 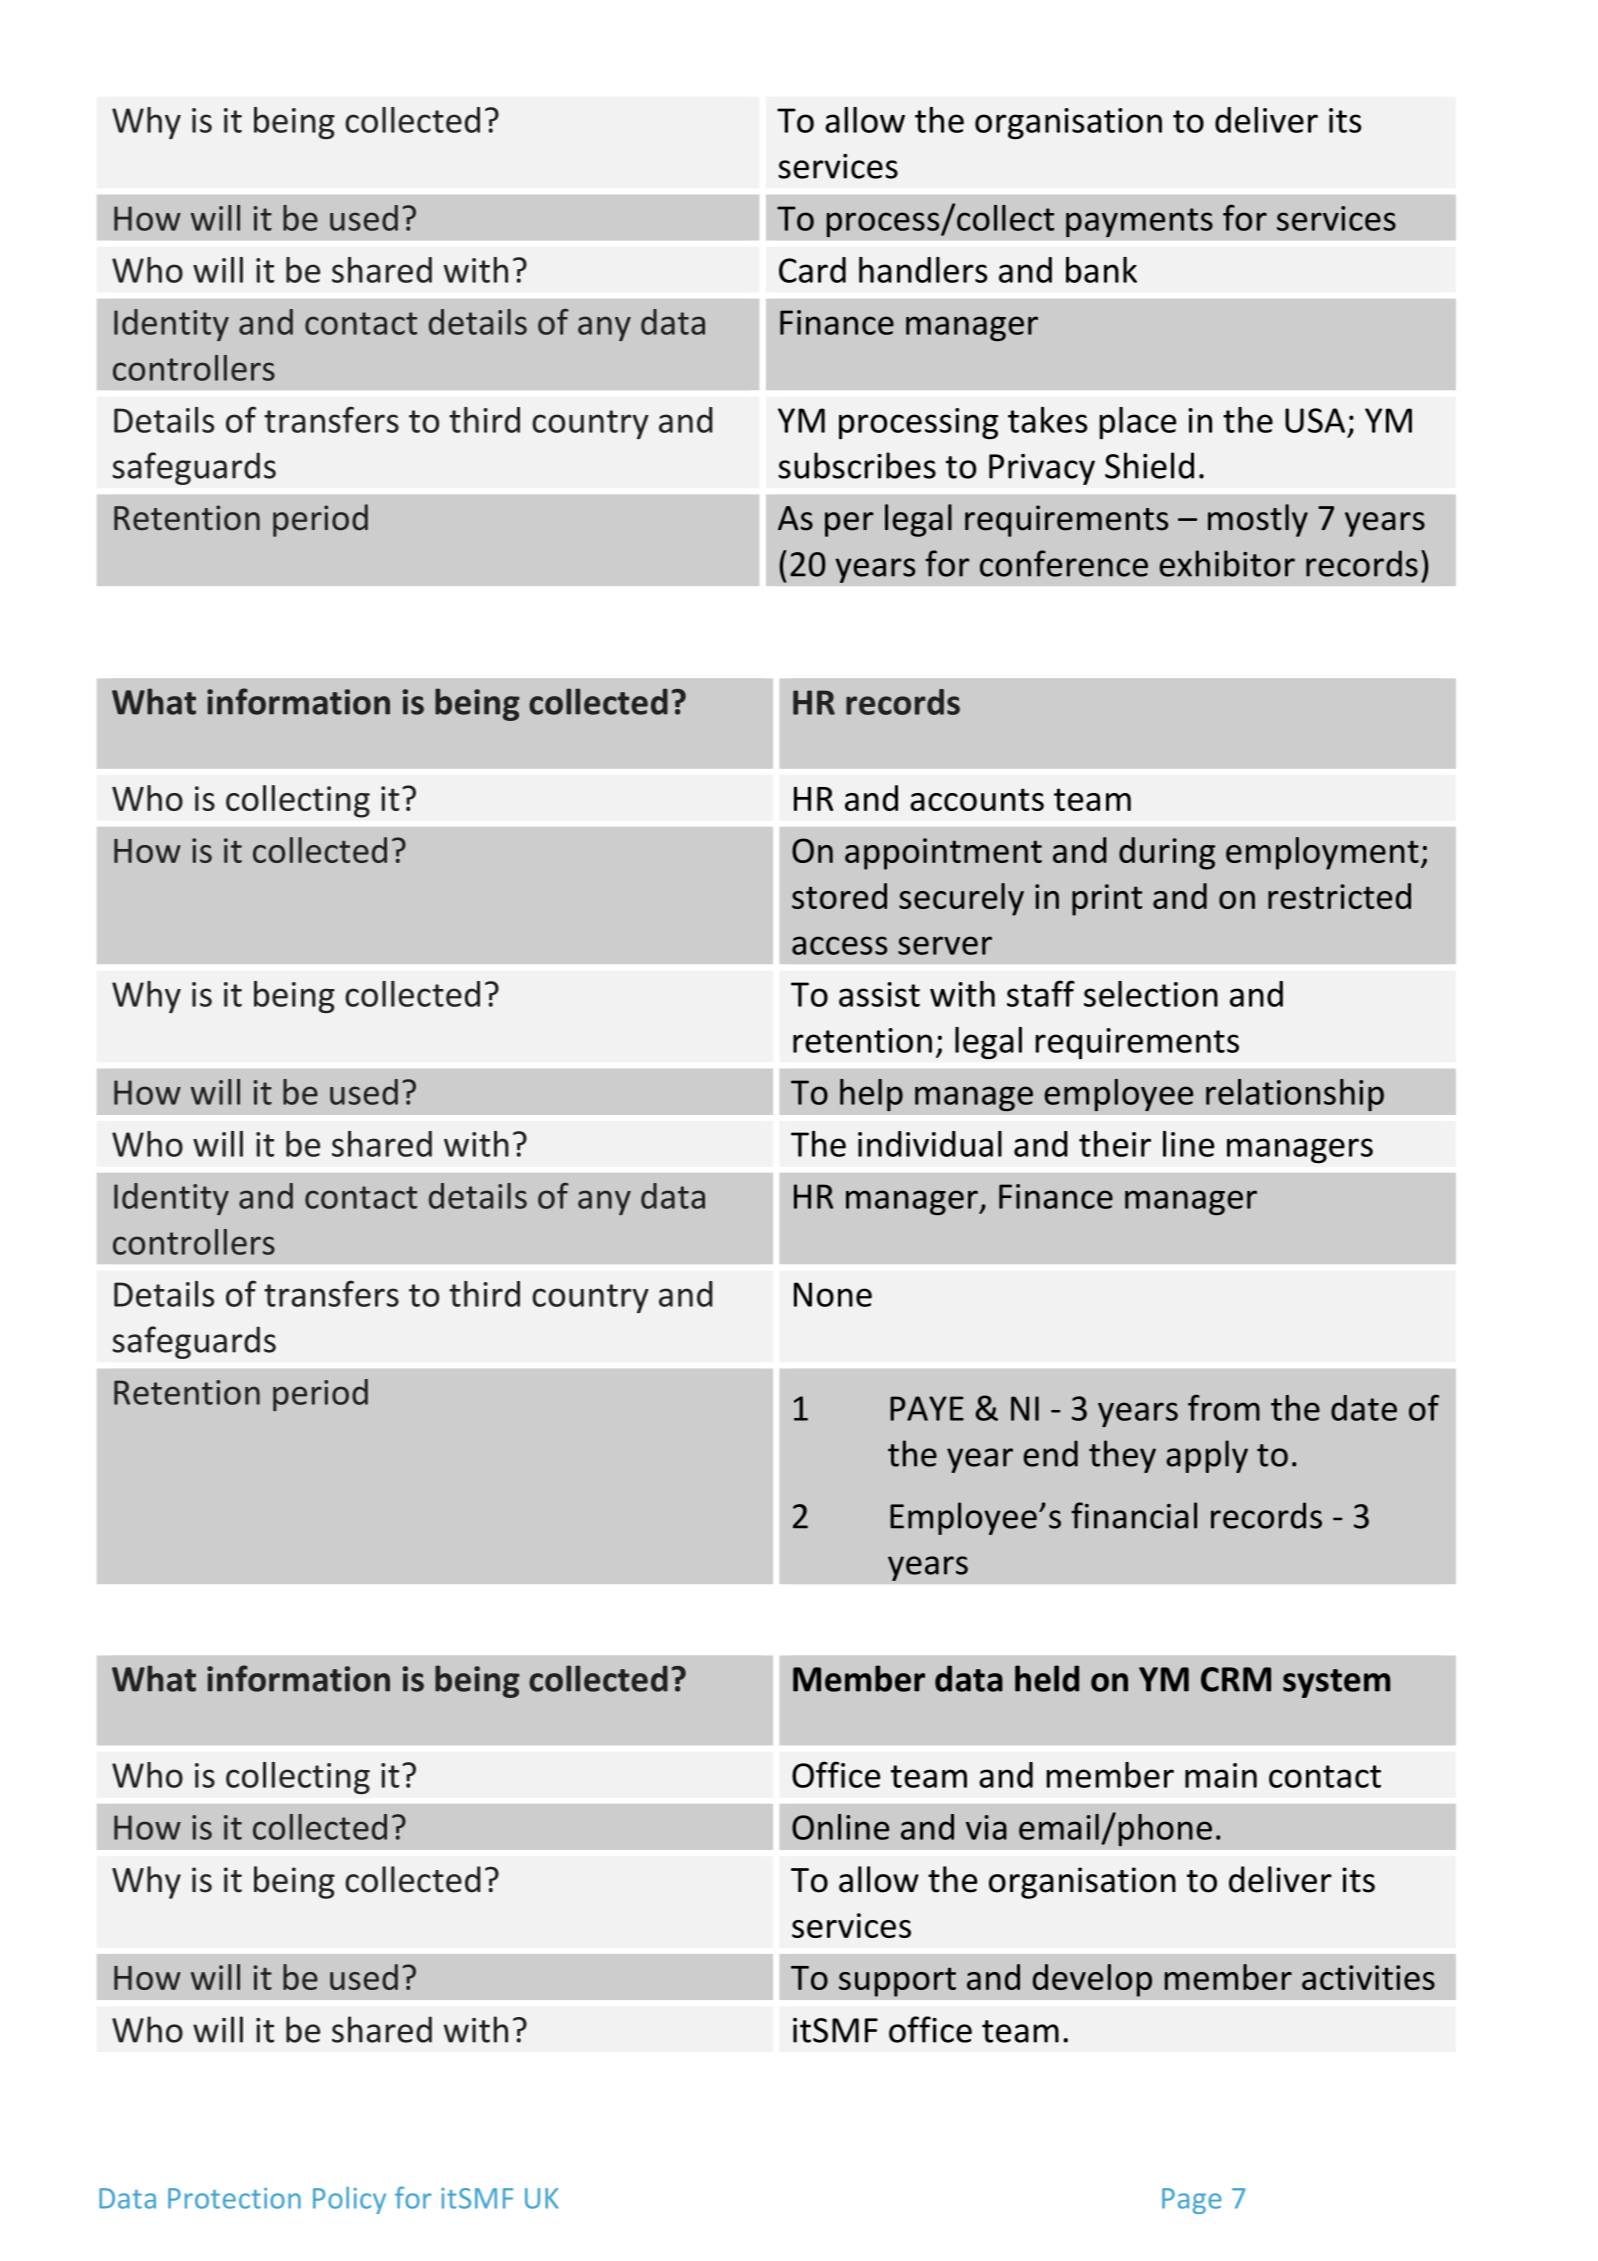 I want to click on held, so click(x=1047, y=1678).
